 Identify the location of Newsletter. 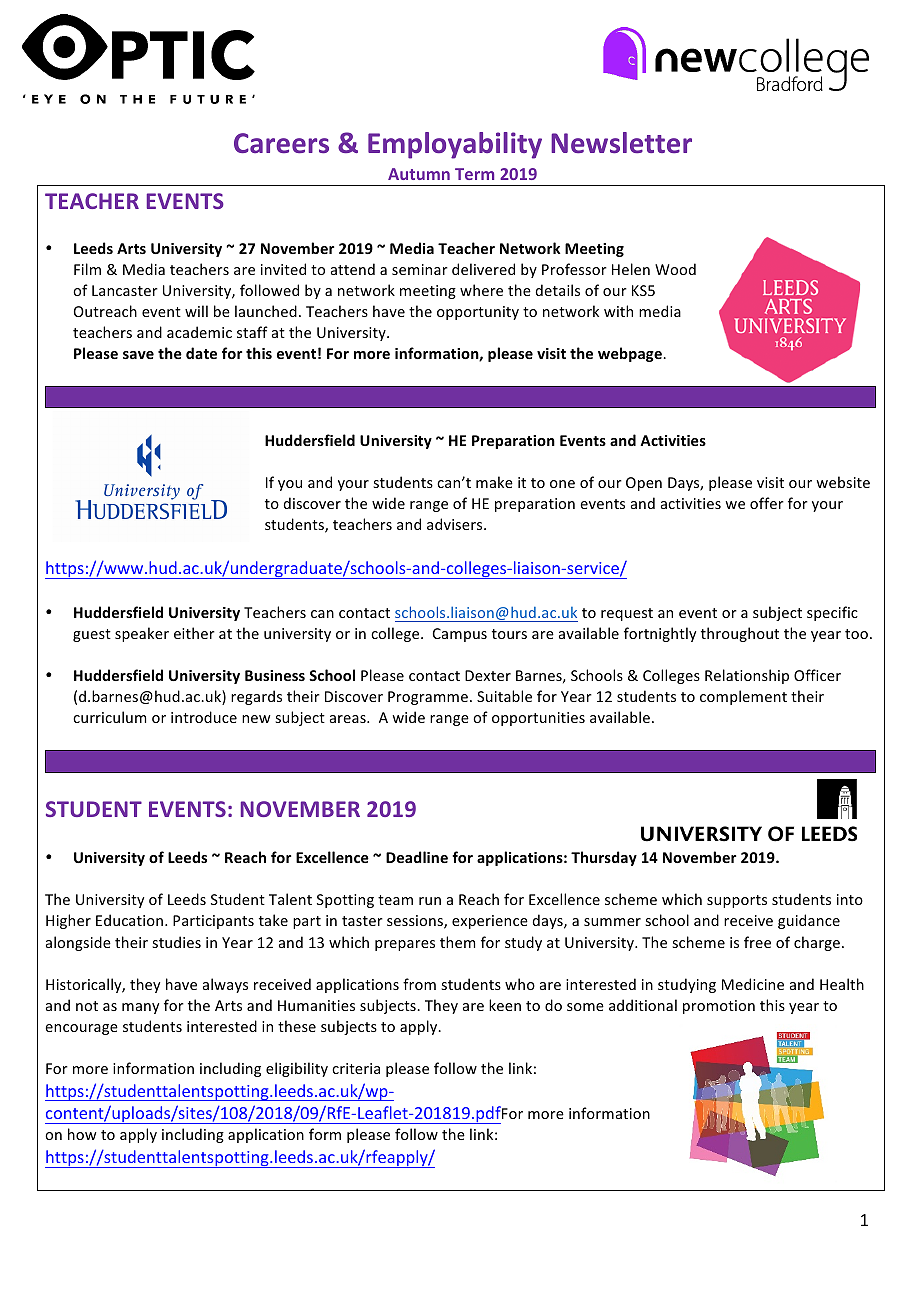
(621, 143).
